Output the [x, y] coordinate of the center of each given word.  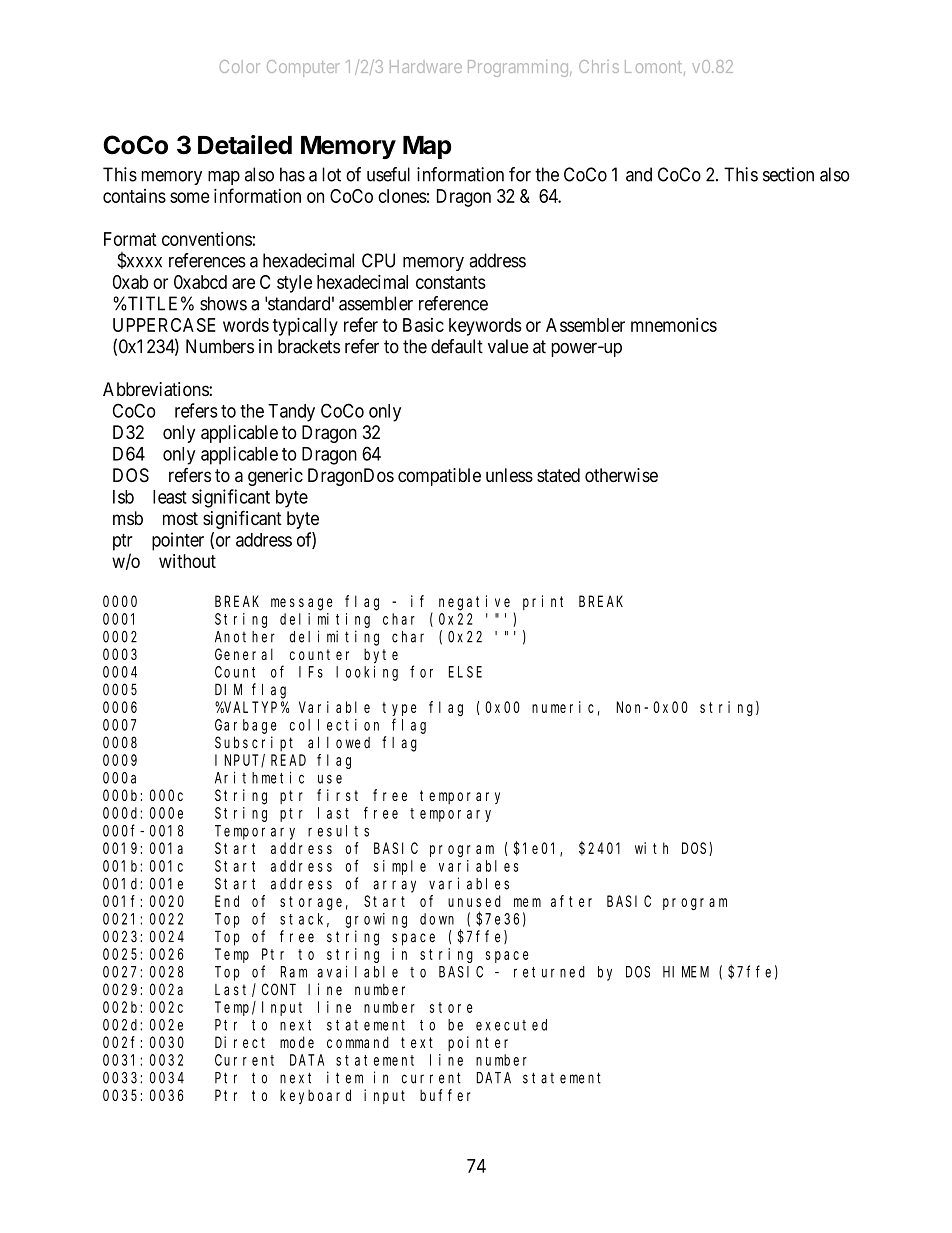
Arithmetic [259, 777]
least [170, 497]
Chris [599, 66]
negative [474, 603]
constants [451, 282]
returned [549, 972]
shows [223, 303]
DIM [228, 689]
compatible [439, 477]
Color [240, 66]
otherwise [621, 475]
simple [400, 867]
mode [297, 1042]
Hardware [426, 66]
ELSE [465, 672]
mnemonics [674, 324]
